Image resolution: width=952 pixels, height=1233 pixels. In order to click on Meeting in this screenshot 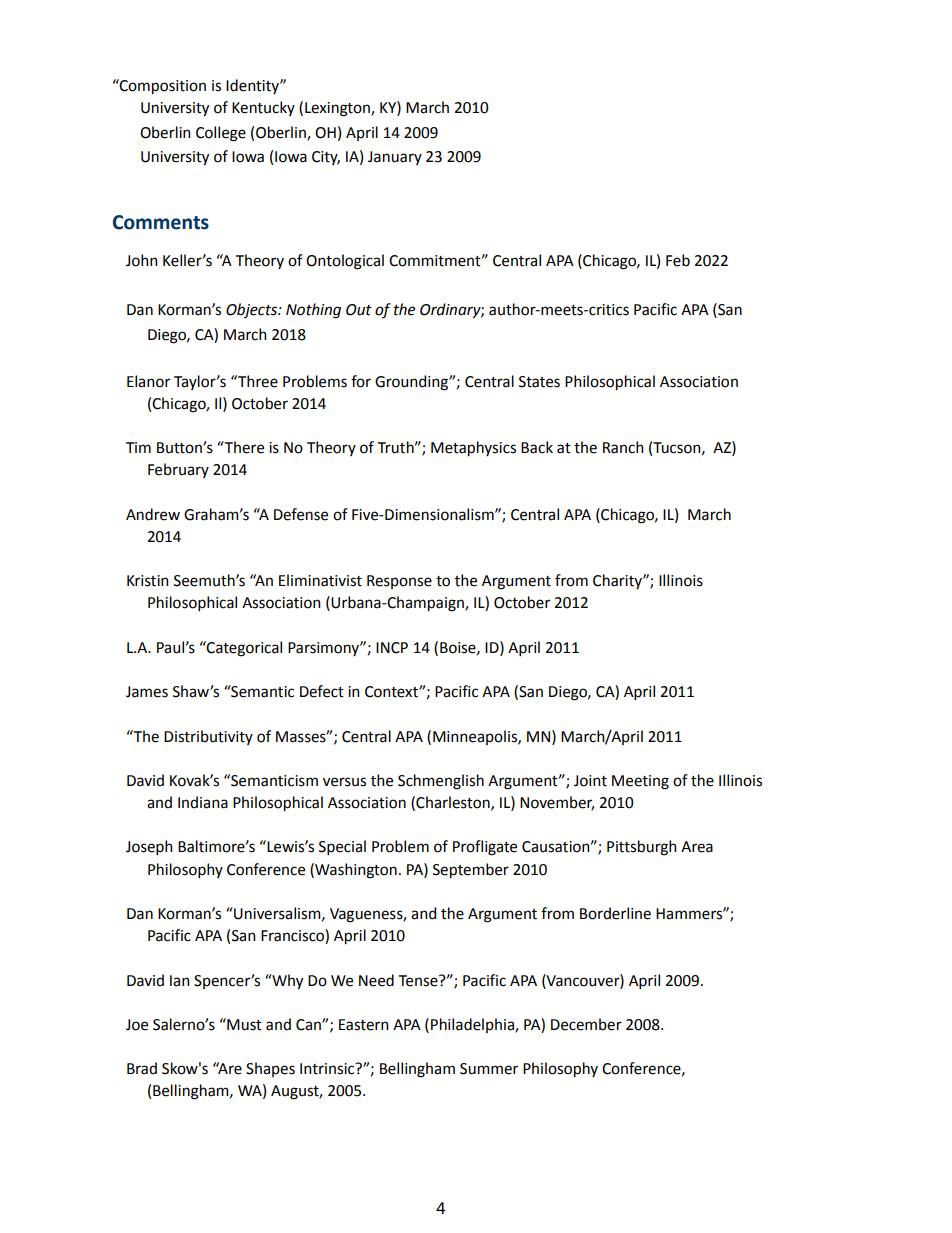, I will do `click(640, 782)`.
